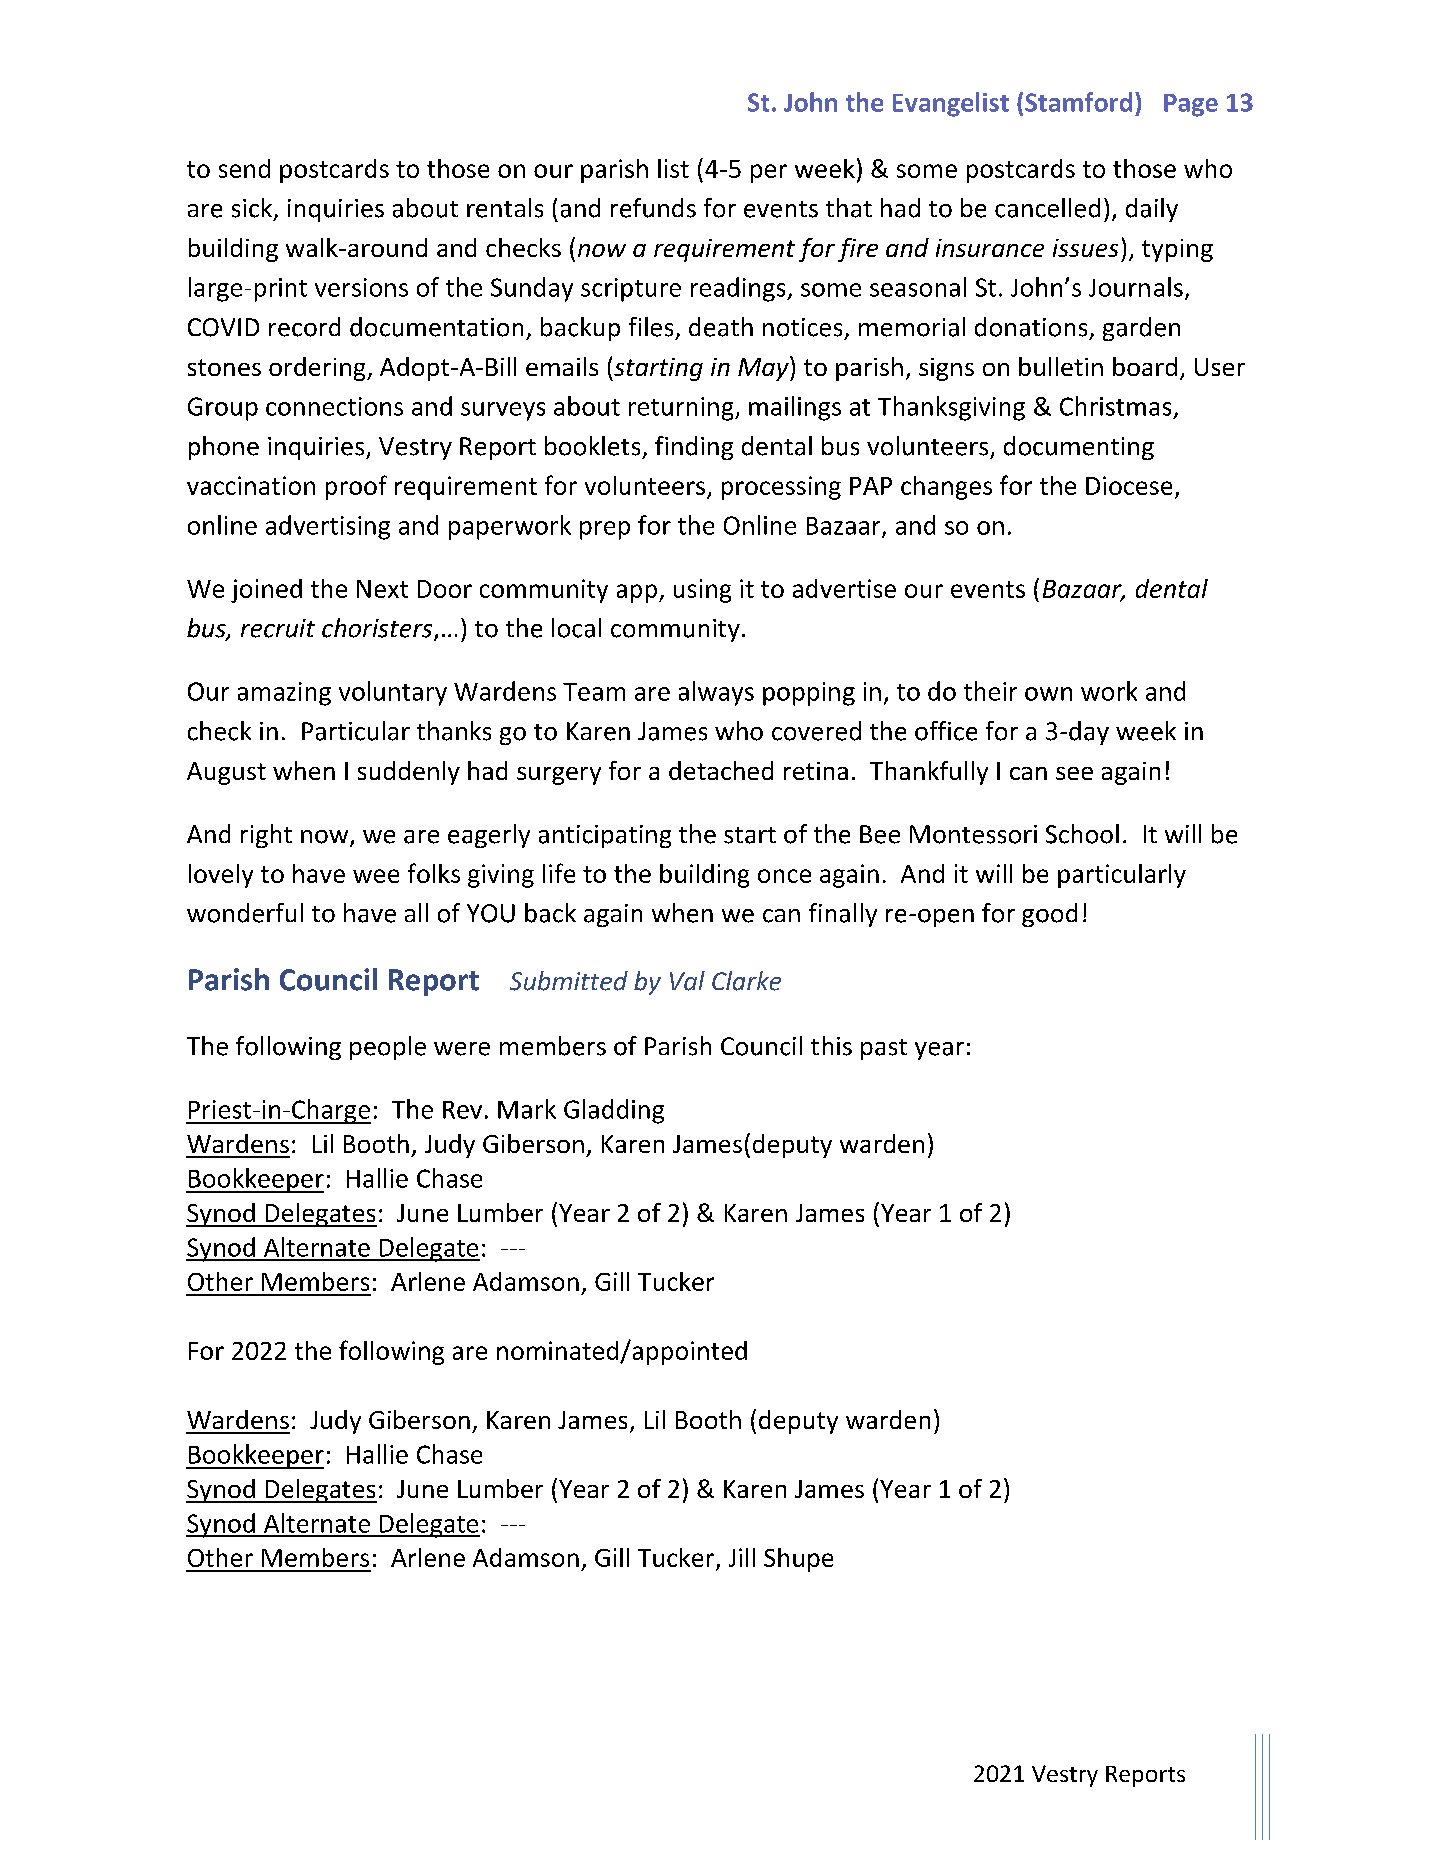  What do you see at coordinates (1082, 834) in the page?
I see `School` at bounding box center [1082, 834].
